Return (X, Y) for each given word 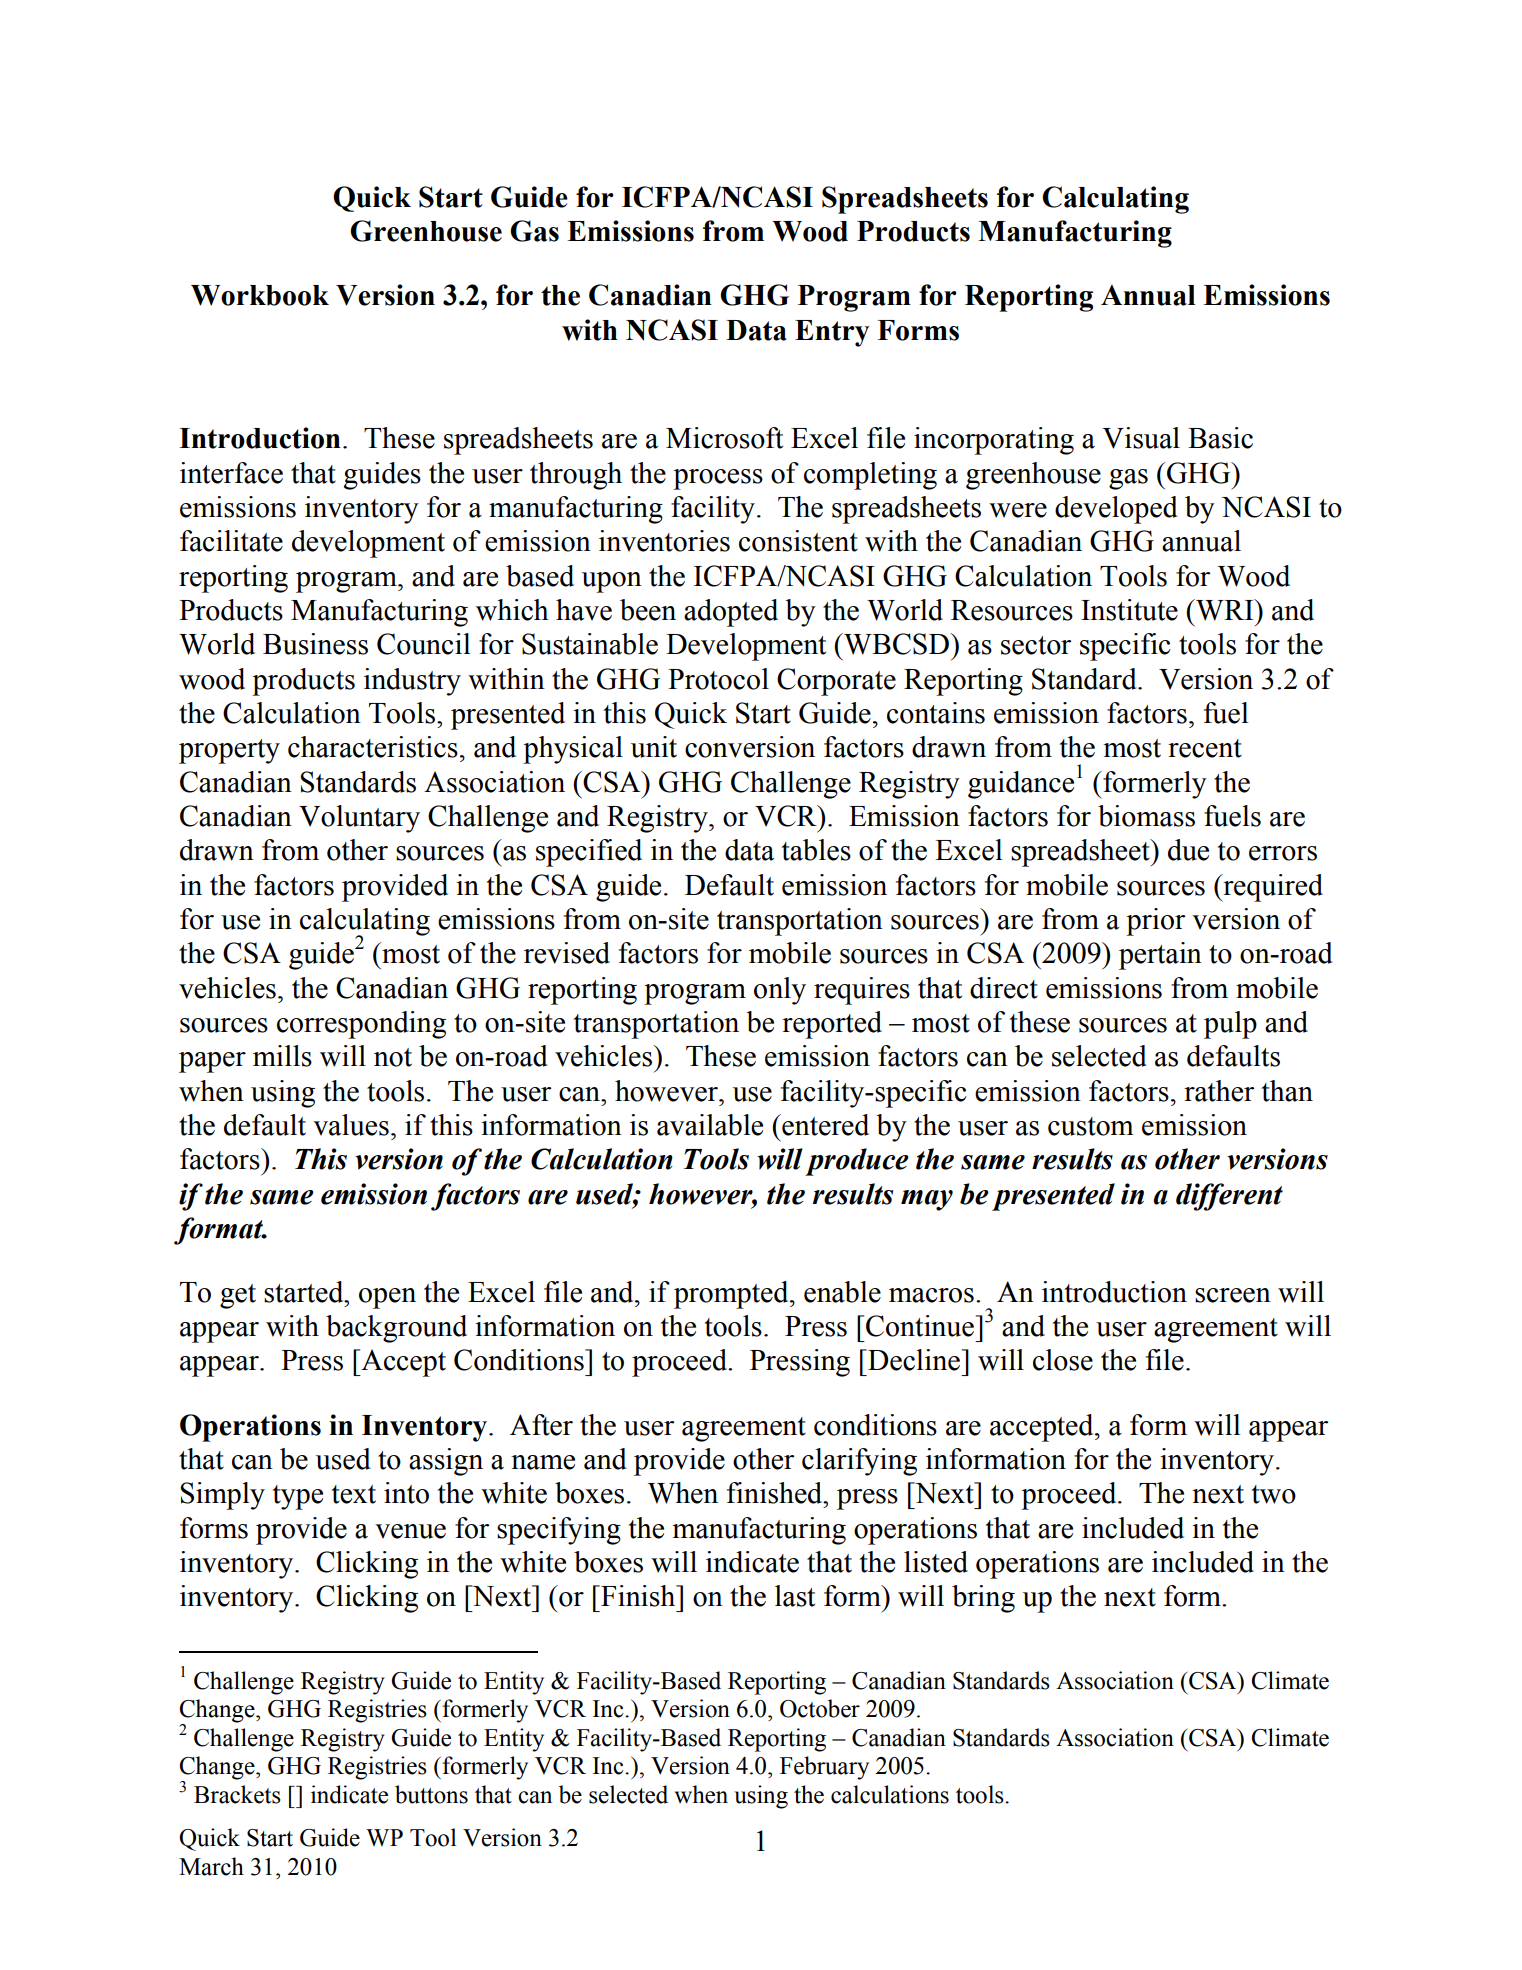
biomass (1146, 816)
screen (1233, 1295)
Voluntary (359, 819)
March (211, 1866)
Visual (1141, 438)
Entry (832, 333)
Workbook (260, 295)
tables (816, 850)
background (396, 1329)
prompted (732, 1295)
